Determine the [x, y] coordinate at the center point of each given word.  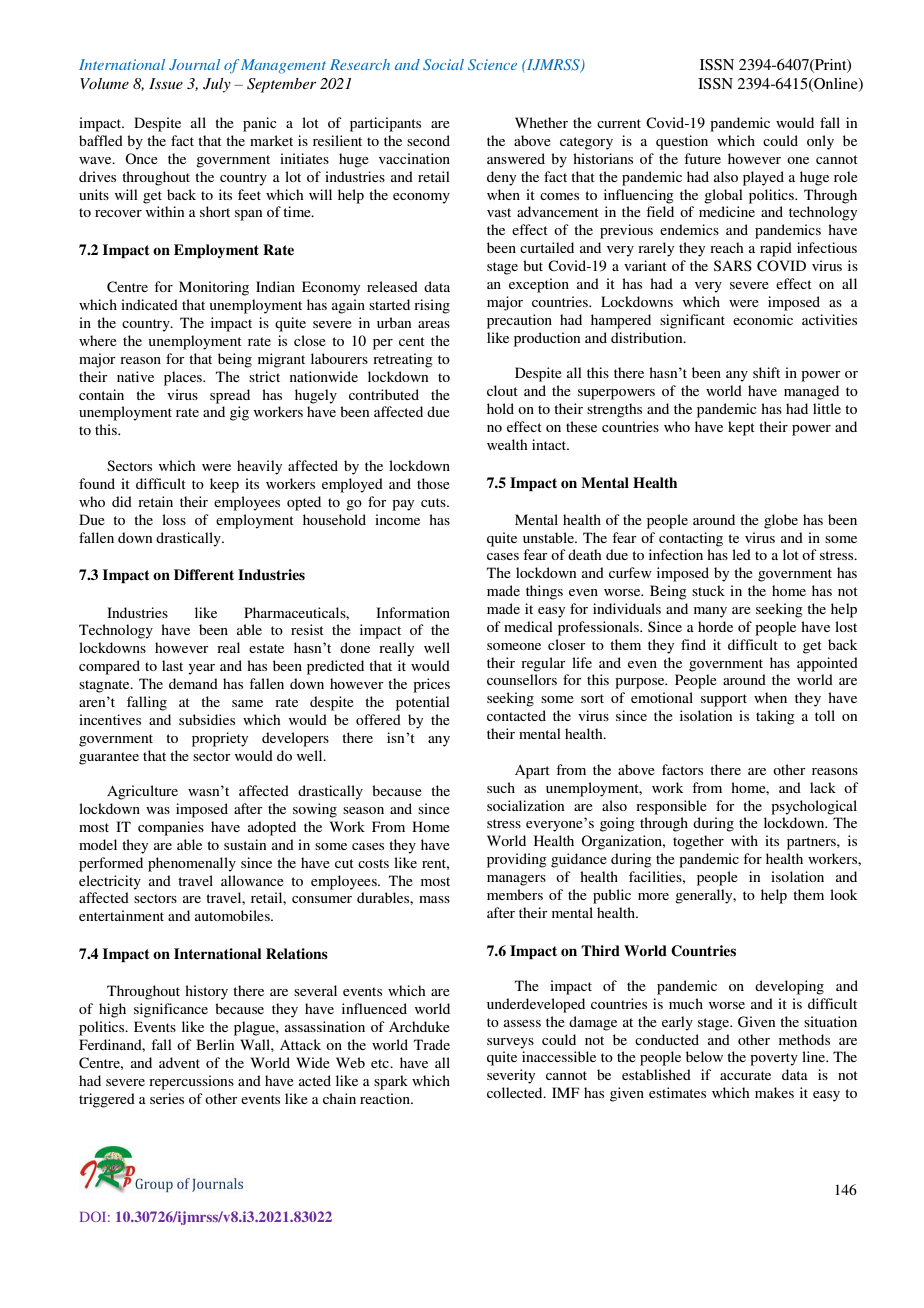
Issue [166, 83]
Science [492, 64]
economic [763, 319]
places [184, 378]
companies [171, 828]
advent [179, 1062]
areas [434, 324]
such [501, 787]
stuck [708, 590]
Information [413, 612]
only [820, 142]
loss [174, 519]
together [698, 842]
